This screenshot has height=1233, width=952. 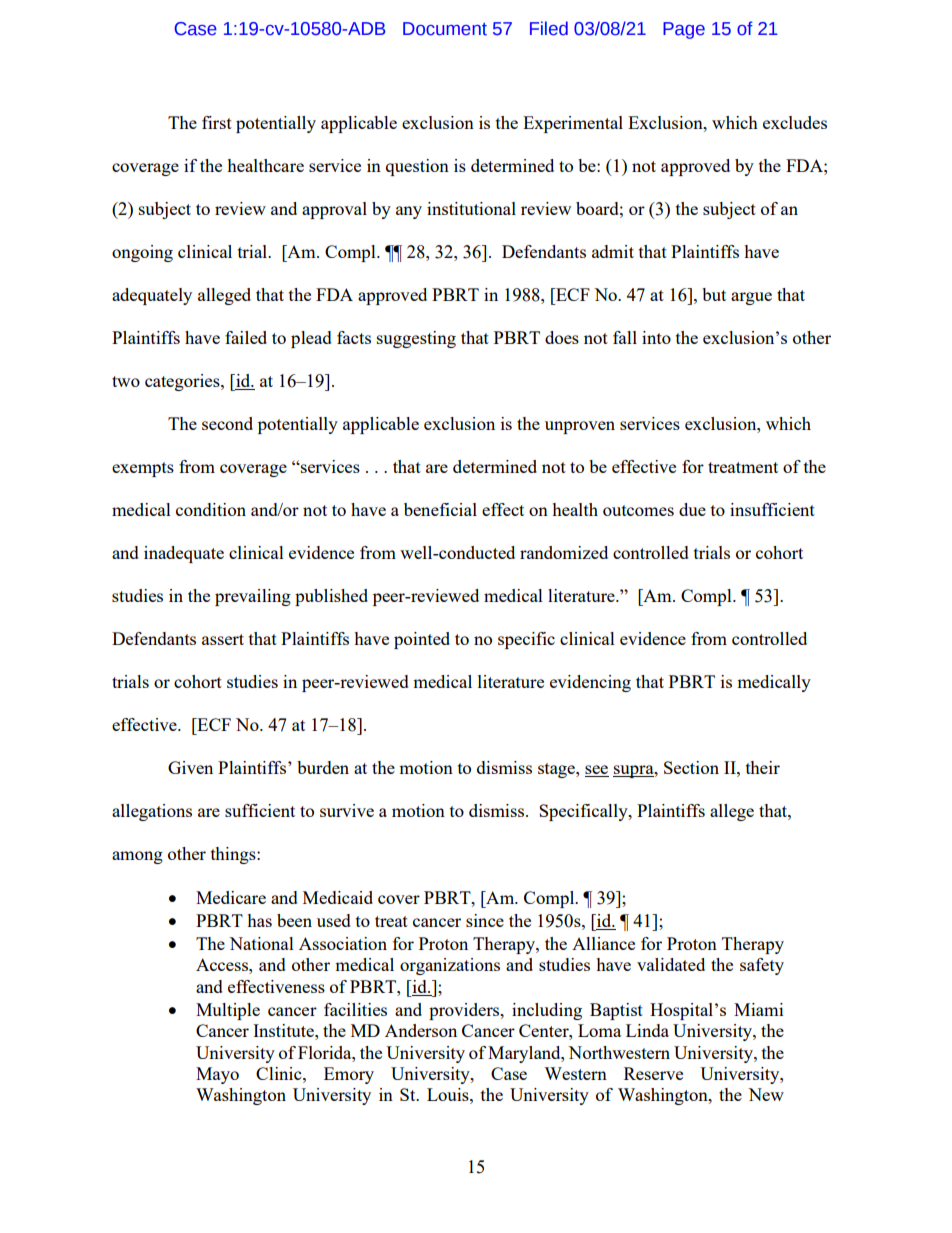 What do you see at coordinates (184, 554) in the screenshot?
I see `inadequate` at bounding box center [184, 554].
